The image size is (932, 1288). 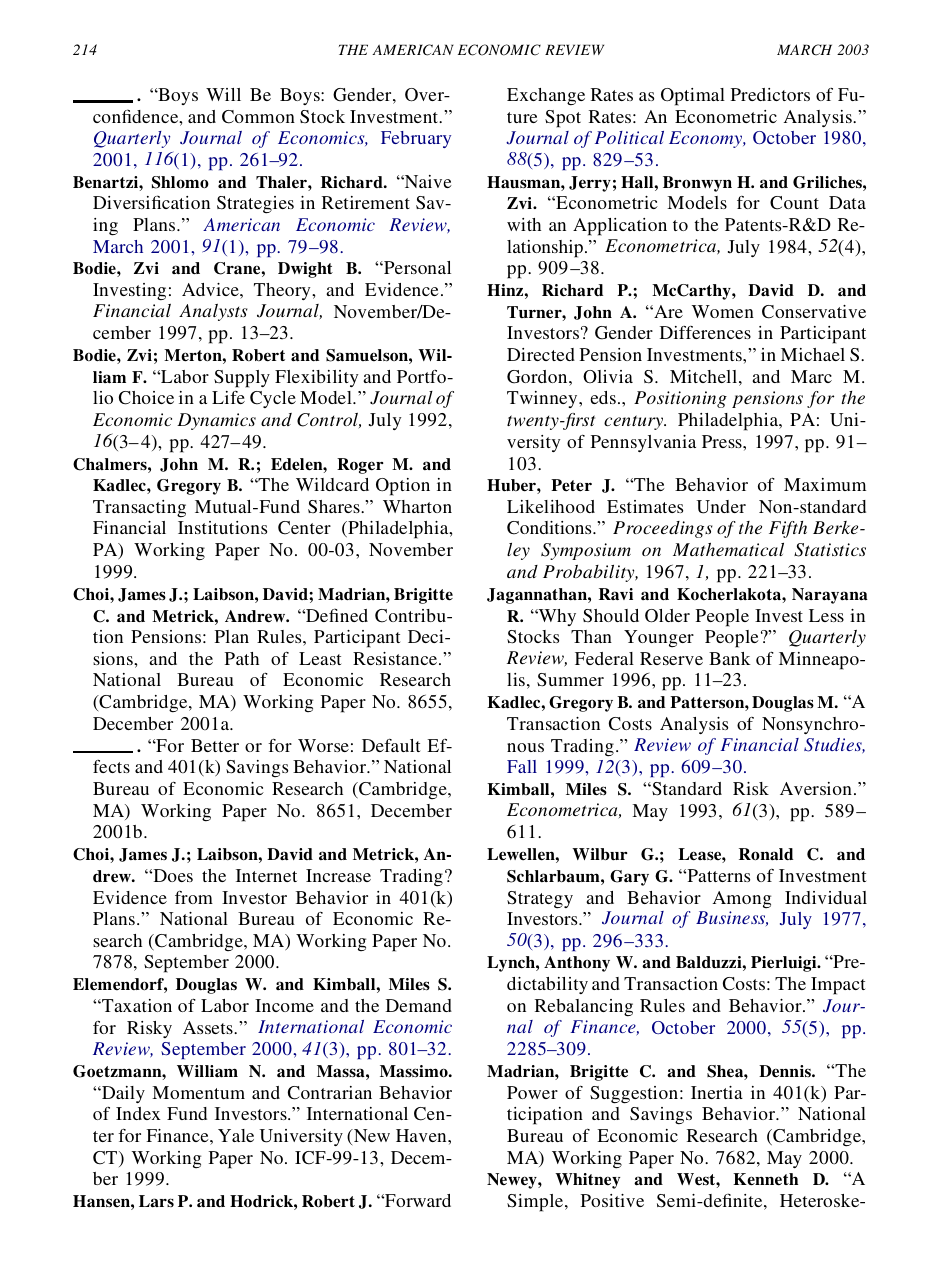 I want to click on Kenneth, so click(x=765, y=1179).
